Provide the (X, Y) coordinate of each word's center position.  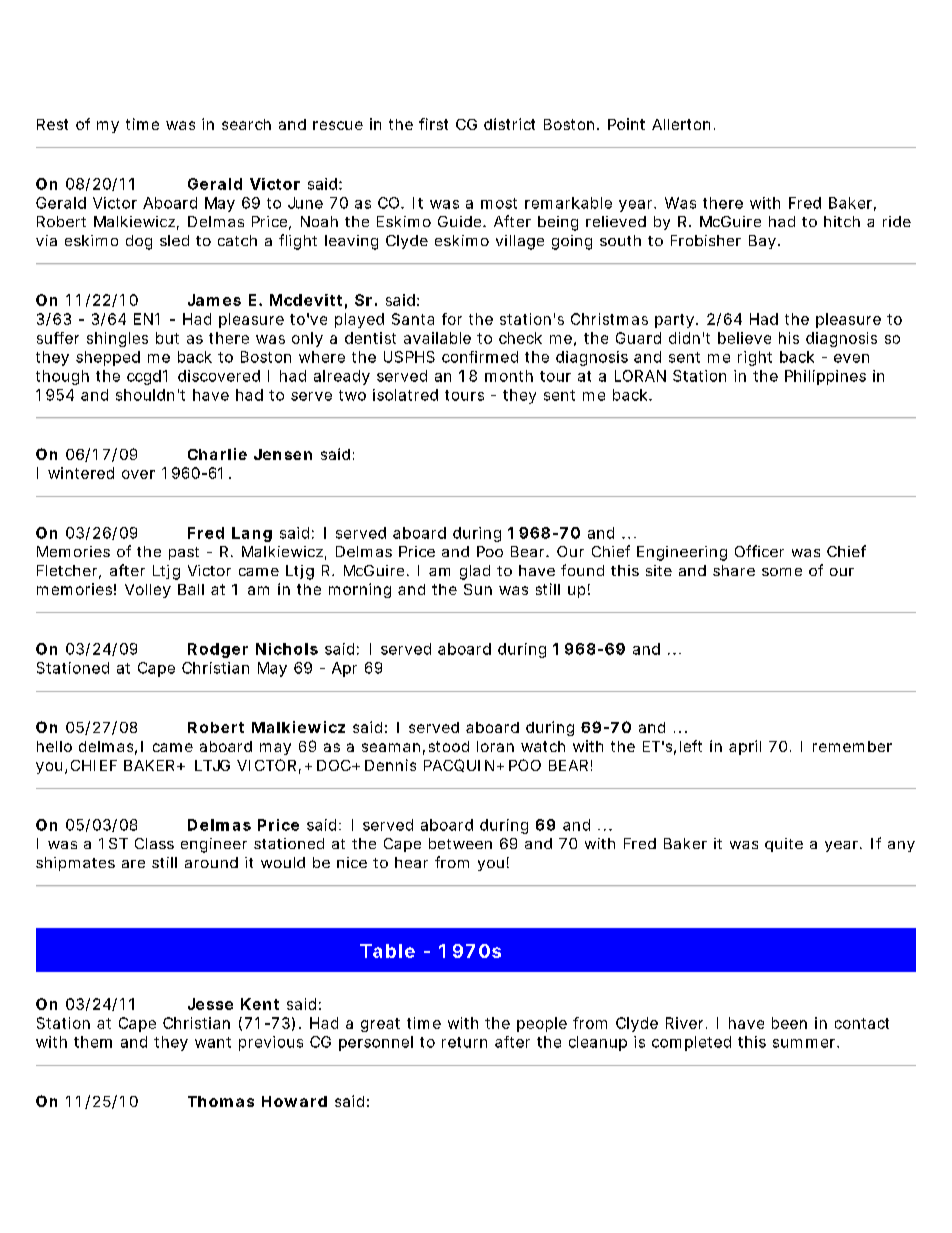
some (782, 572)
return (464, 1042)
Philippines (825, 377)
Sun (478, 589)
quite (784, 845)
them (93, 1042)
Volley (148, 591)
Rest (52, 124)
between (460, 843)
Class (154, 843)
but (167, 338)
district (509, 124)
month (509, 376)
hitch (842, 221)
